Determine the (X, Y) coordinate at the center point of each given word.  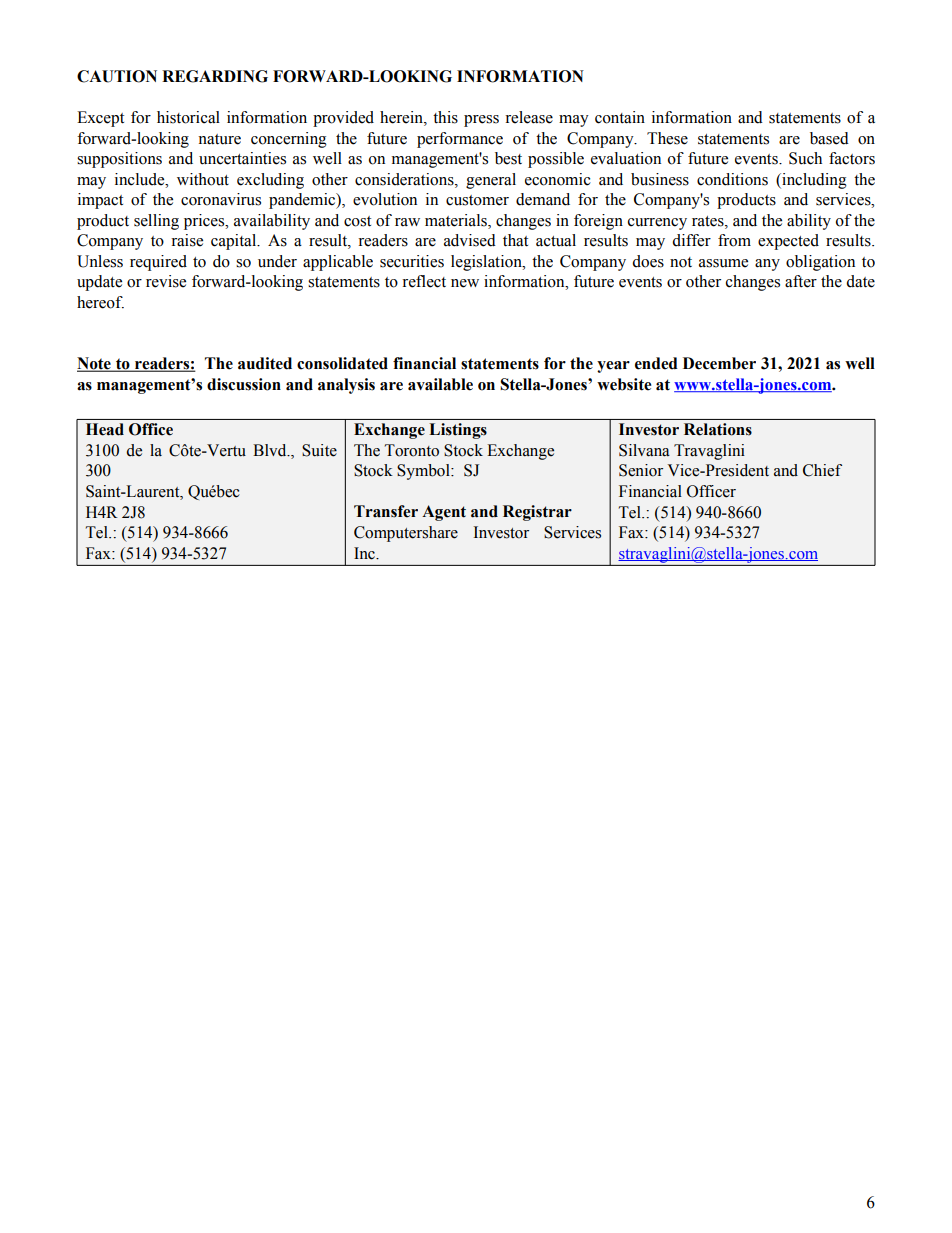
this (445, 117)
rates (709, 221)
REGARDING (215, 76)
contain (620, 117)
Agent (444, 513)
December (719, 363)
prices (205, 222)
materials (457, 220)
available (440, 384)
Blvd (271, 450)
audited (265, 363)
